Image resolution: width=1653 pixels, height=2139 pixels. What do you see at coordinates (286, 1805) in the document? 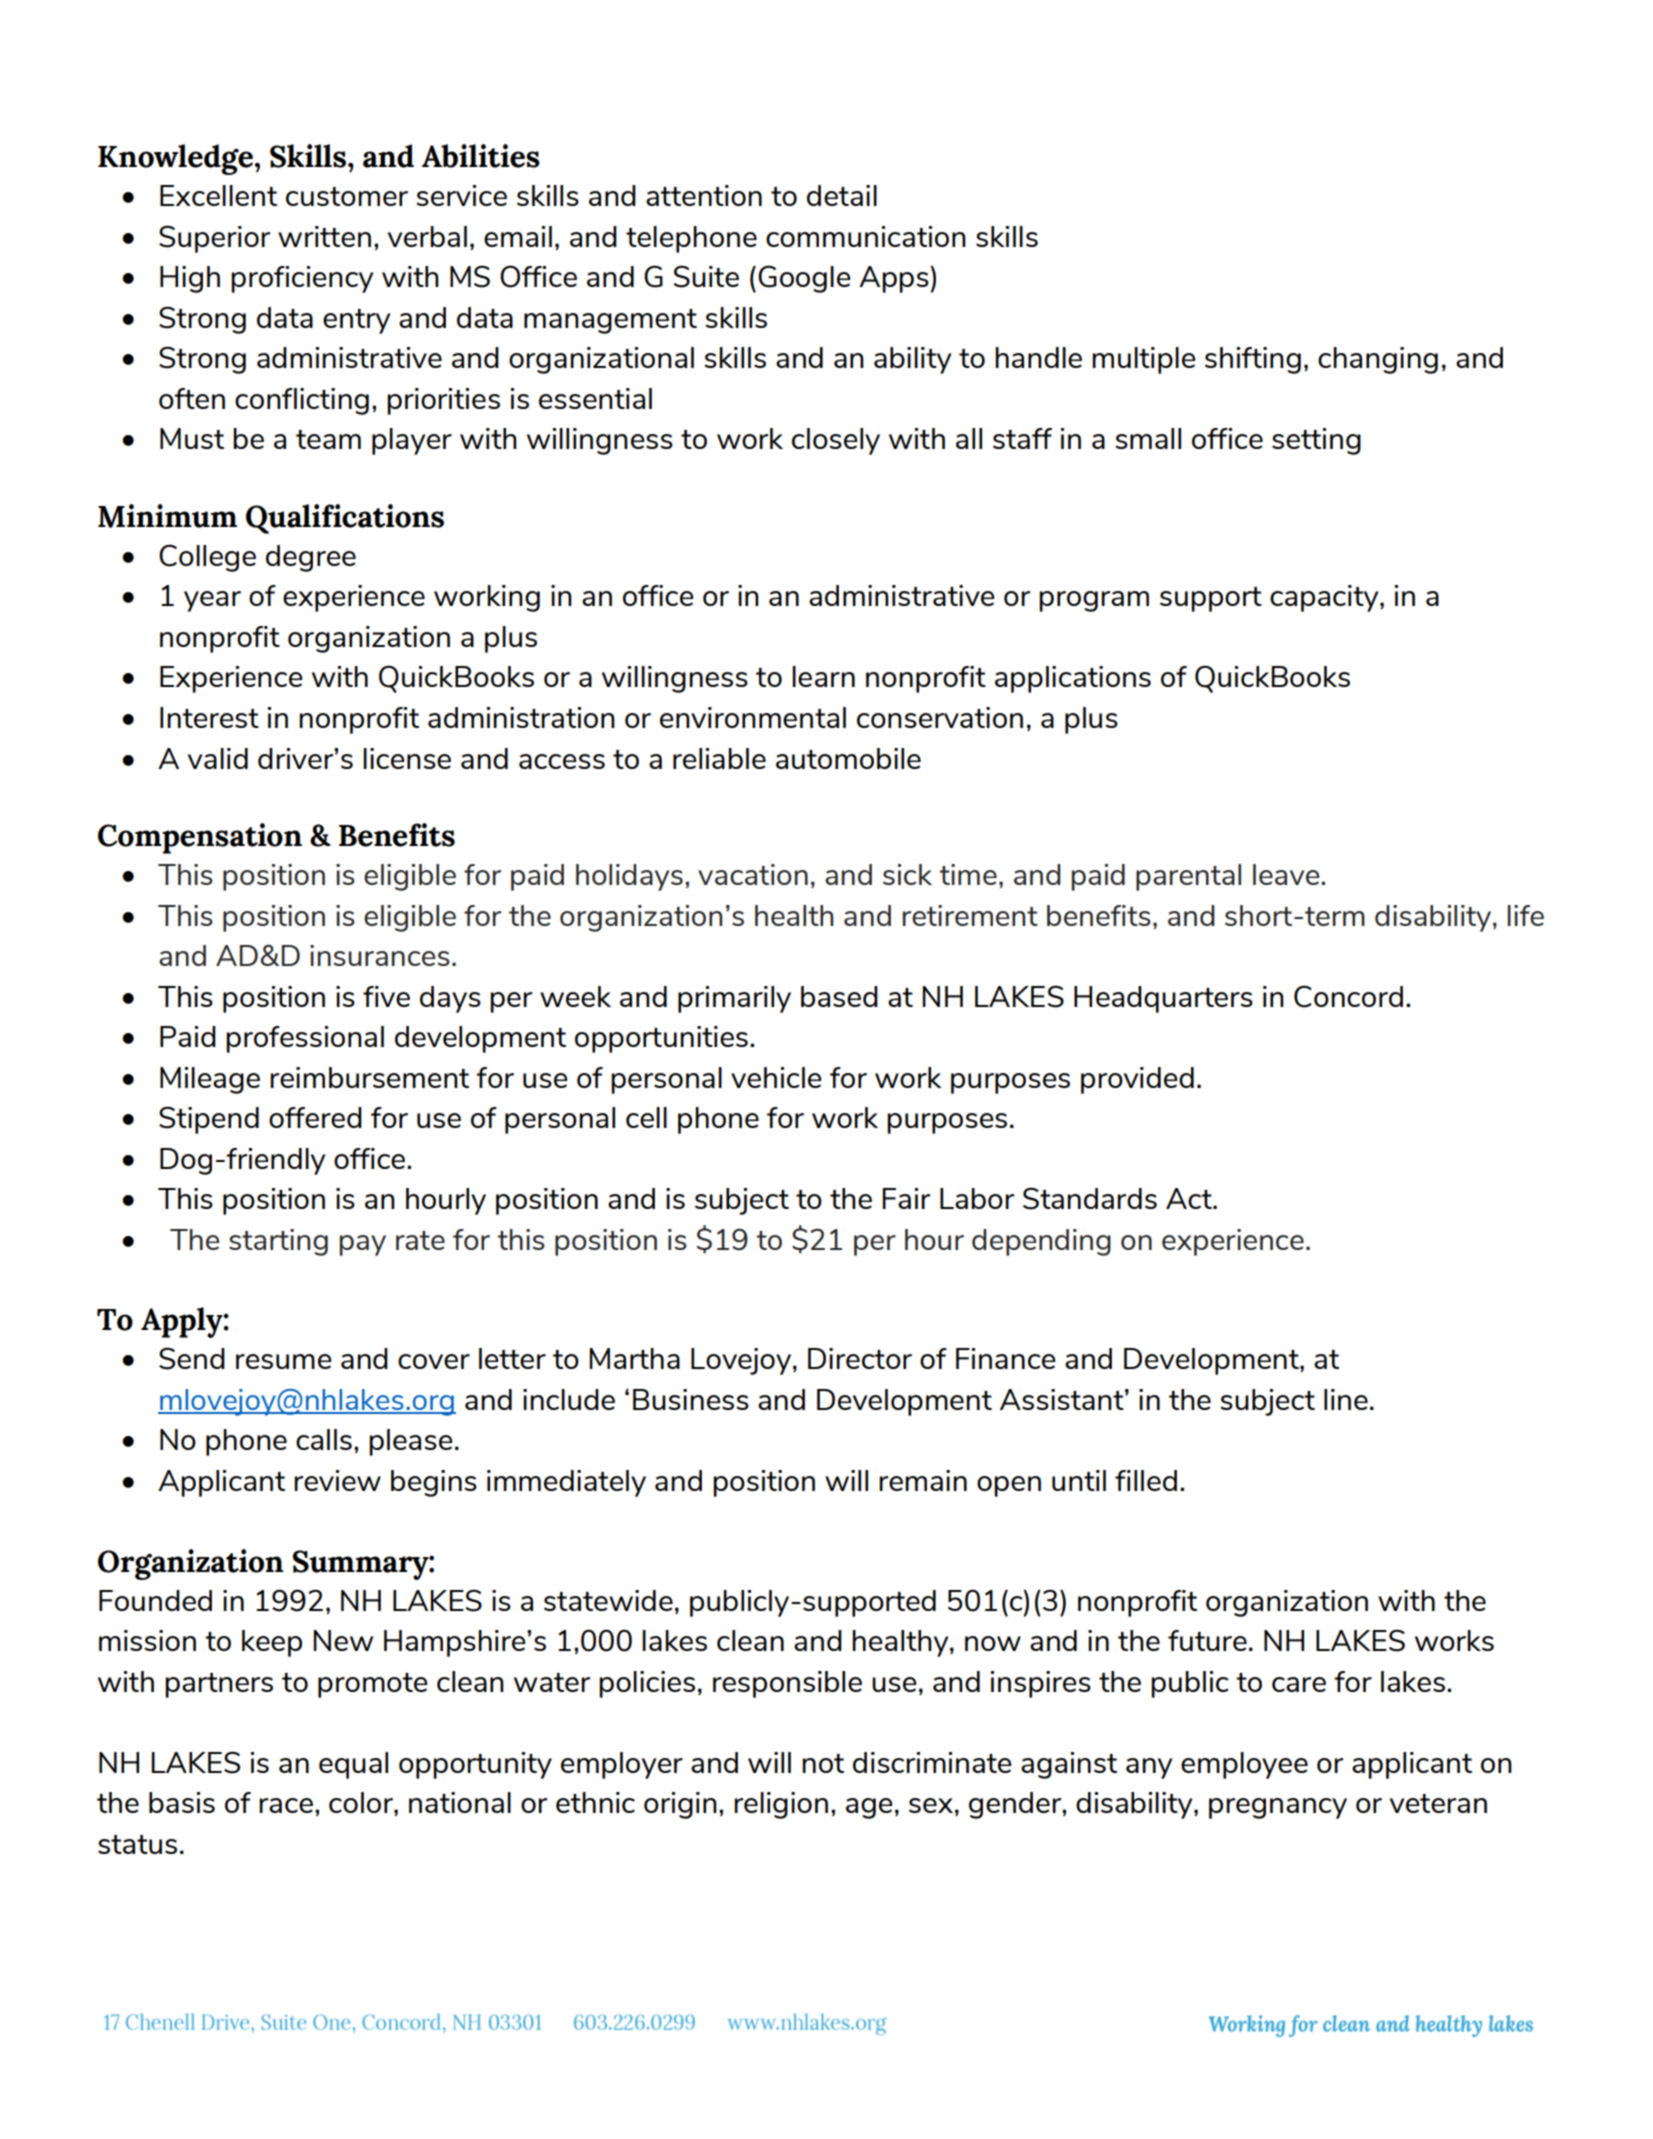
I see `race` at bounding box center [286, 1805].
